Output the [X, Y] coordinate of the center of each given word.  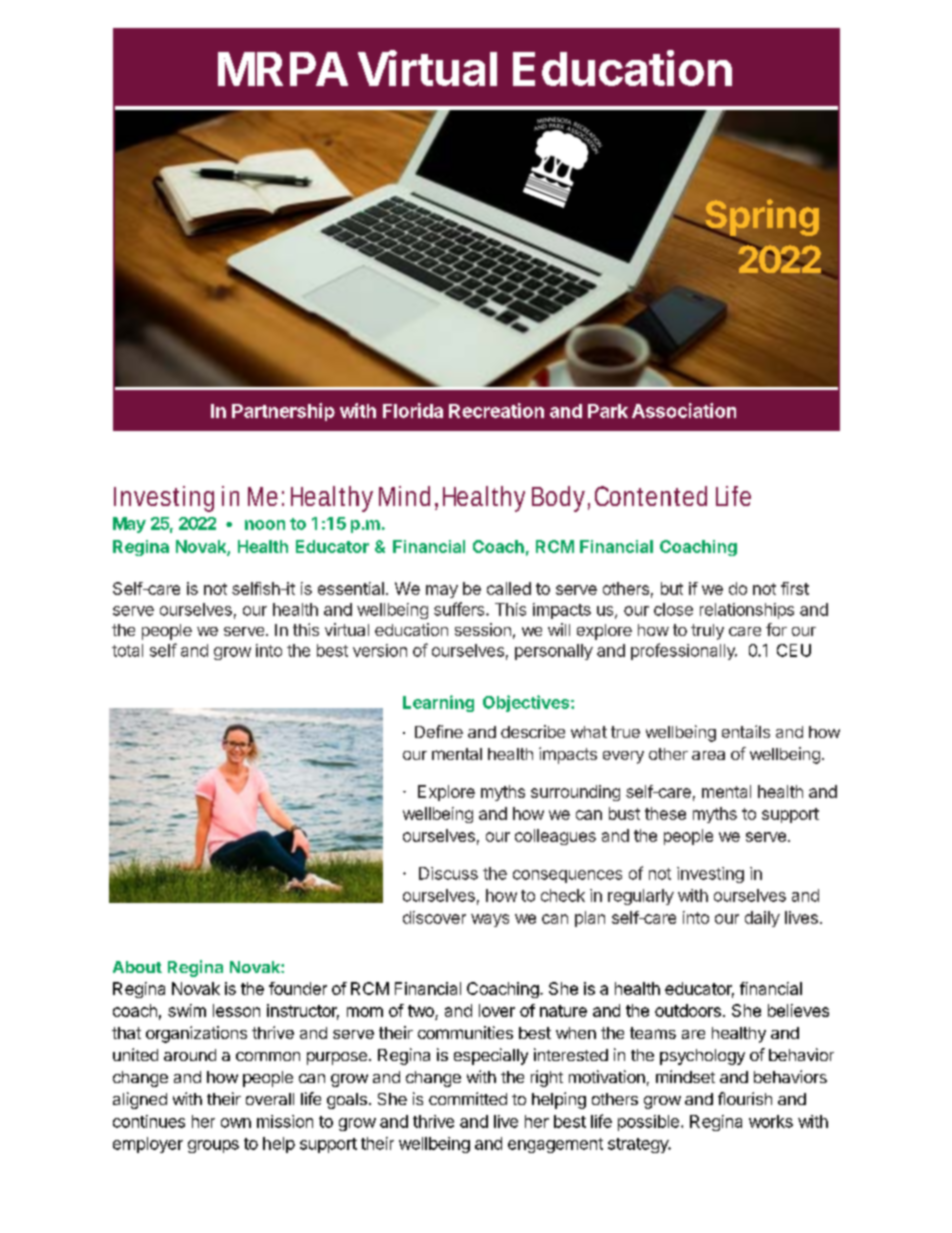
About [137, 967]
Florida [413, 410]
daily [762, 919]
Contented [651, 496]
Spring [761, 219]
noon [265, 525]
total [127, 650]
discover [434, 917]
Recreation [496, 410]
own [236, 1123]
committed [468, 1098]
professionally [684, 651]
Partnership [283, 412]
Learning [438, 703]
